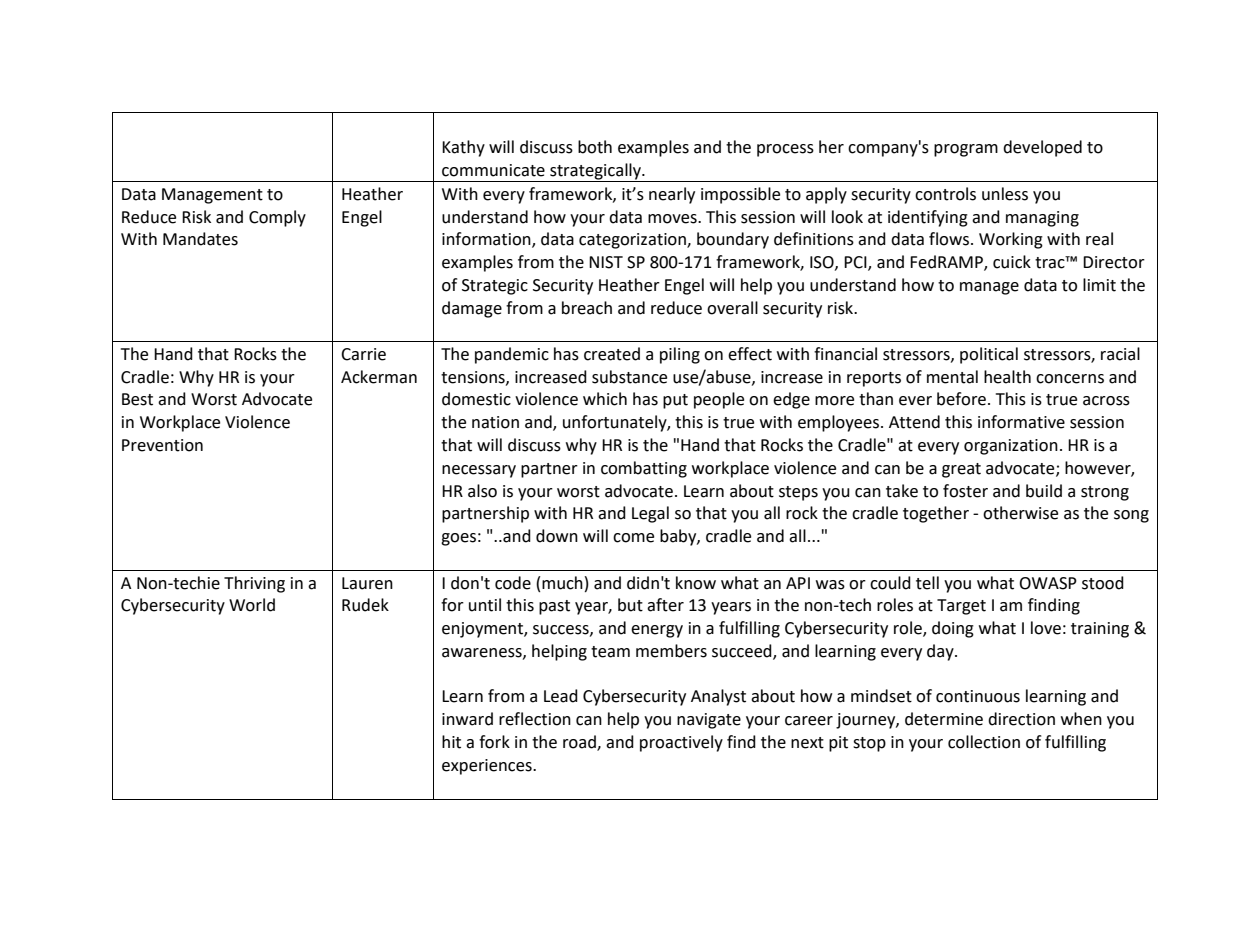  Describe the element at coordinates (252, 605) in the page. I see `World` at that location.
